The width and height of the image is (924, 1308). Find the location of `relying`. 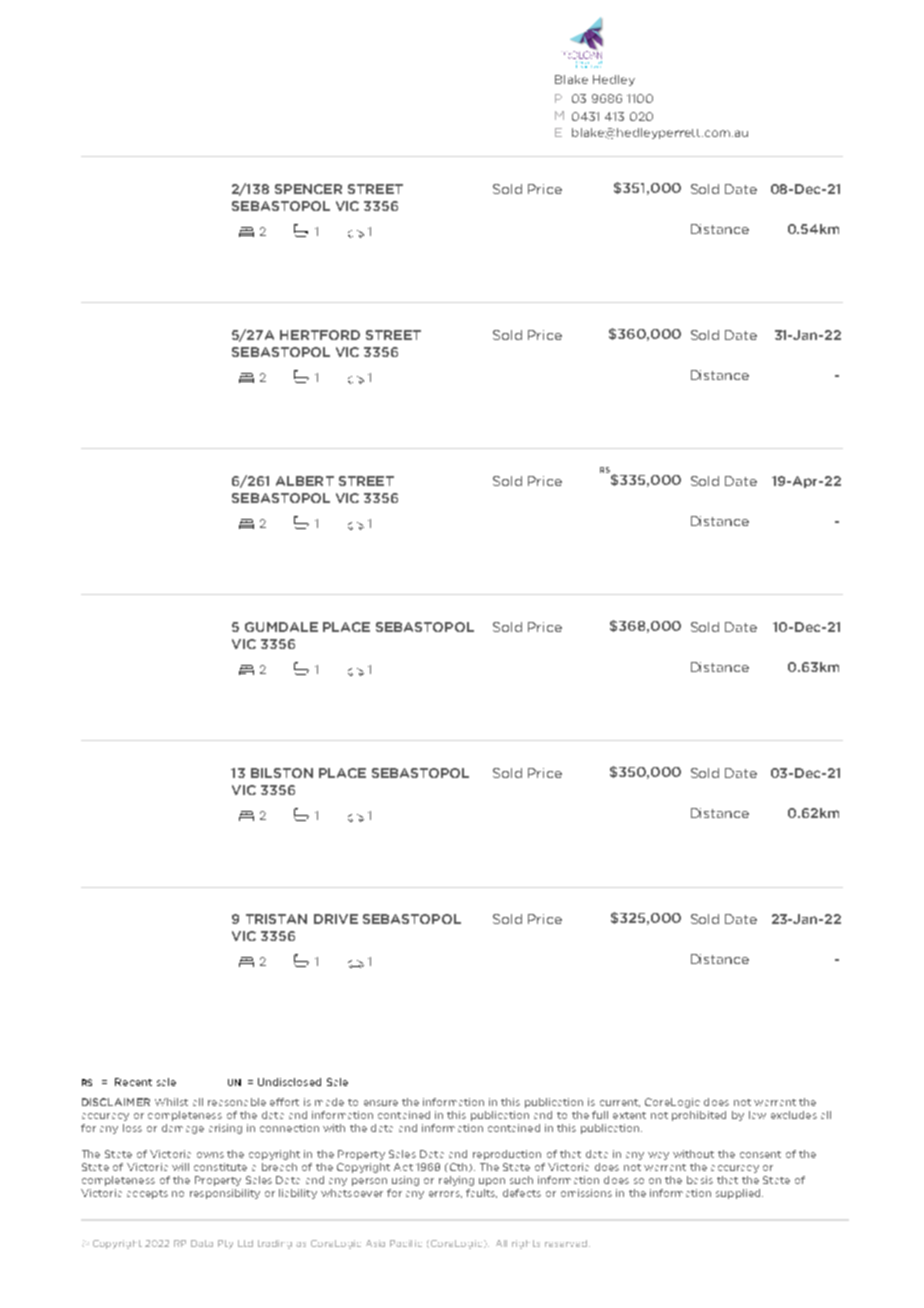

relying is located at coordinates (456, 1181).
